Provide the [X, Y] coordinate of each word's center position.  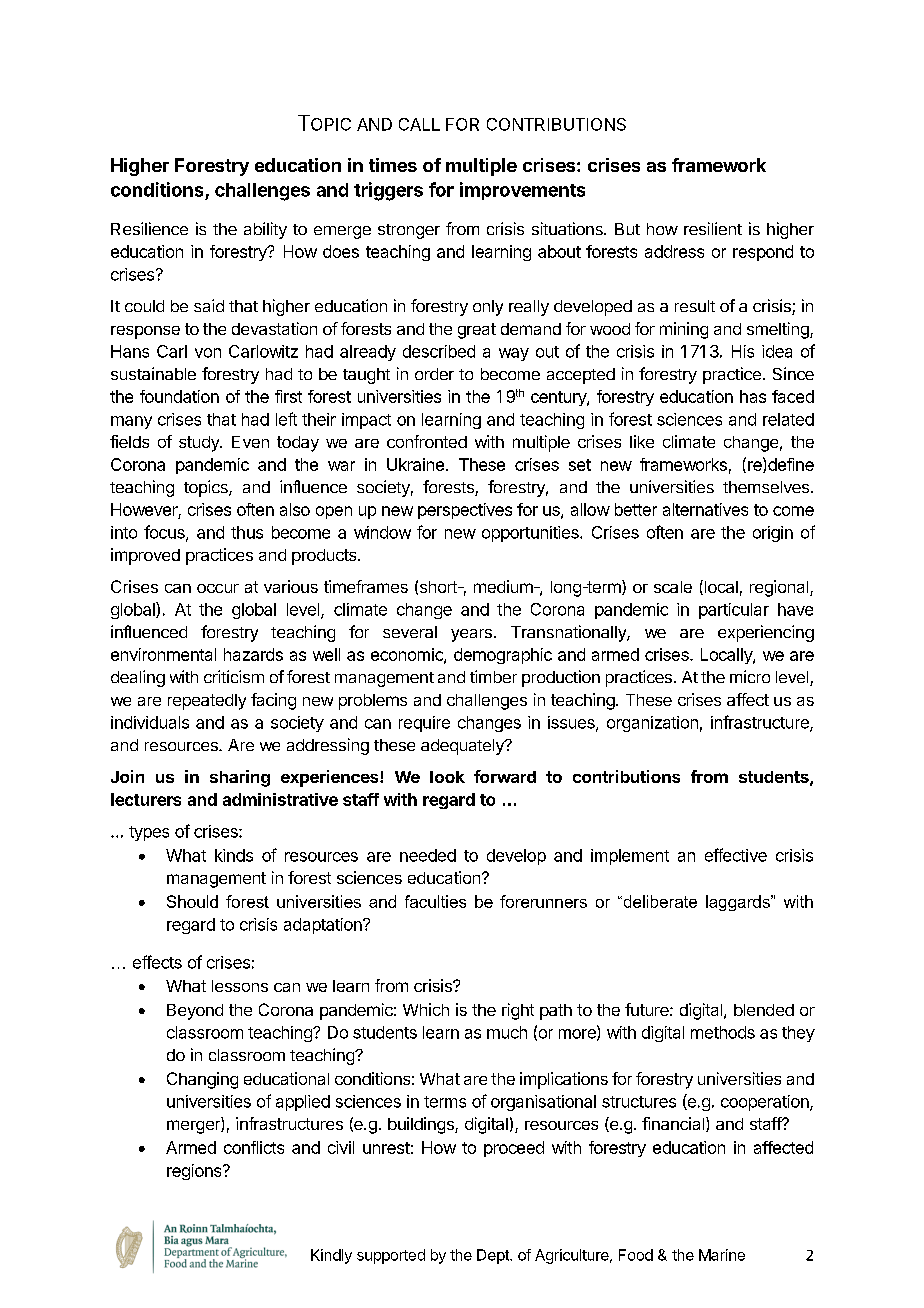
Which [426, 1009]
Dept [494, 1256]
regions [195, 1172]
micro [750, 676]
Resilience [149, 228]
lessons [240, 986]
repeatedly [207, 702]
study [200, 444]
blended [764, 1010]
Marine [722, 1255]
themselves [766, 487]
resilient [713, 228]
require [424, 724]
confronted [427, 441]
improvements [522, 191]
